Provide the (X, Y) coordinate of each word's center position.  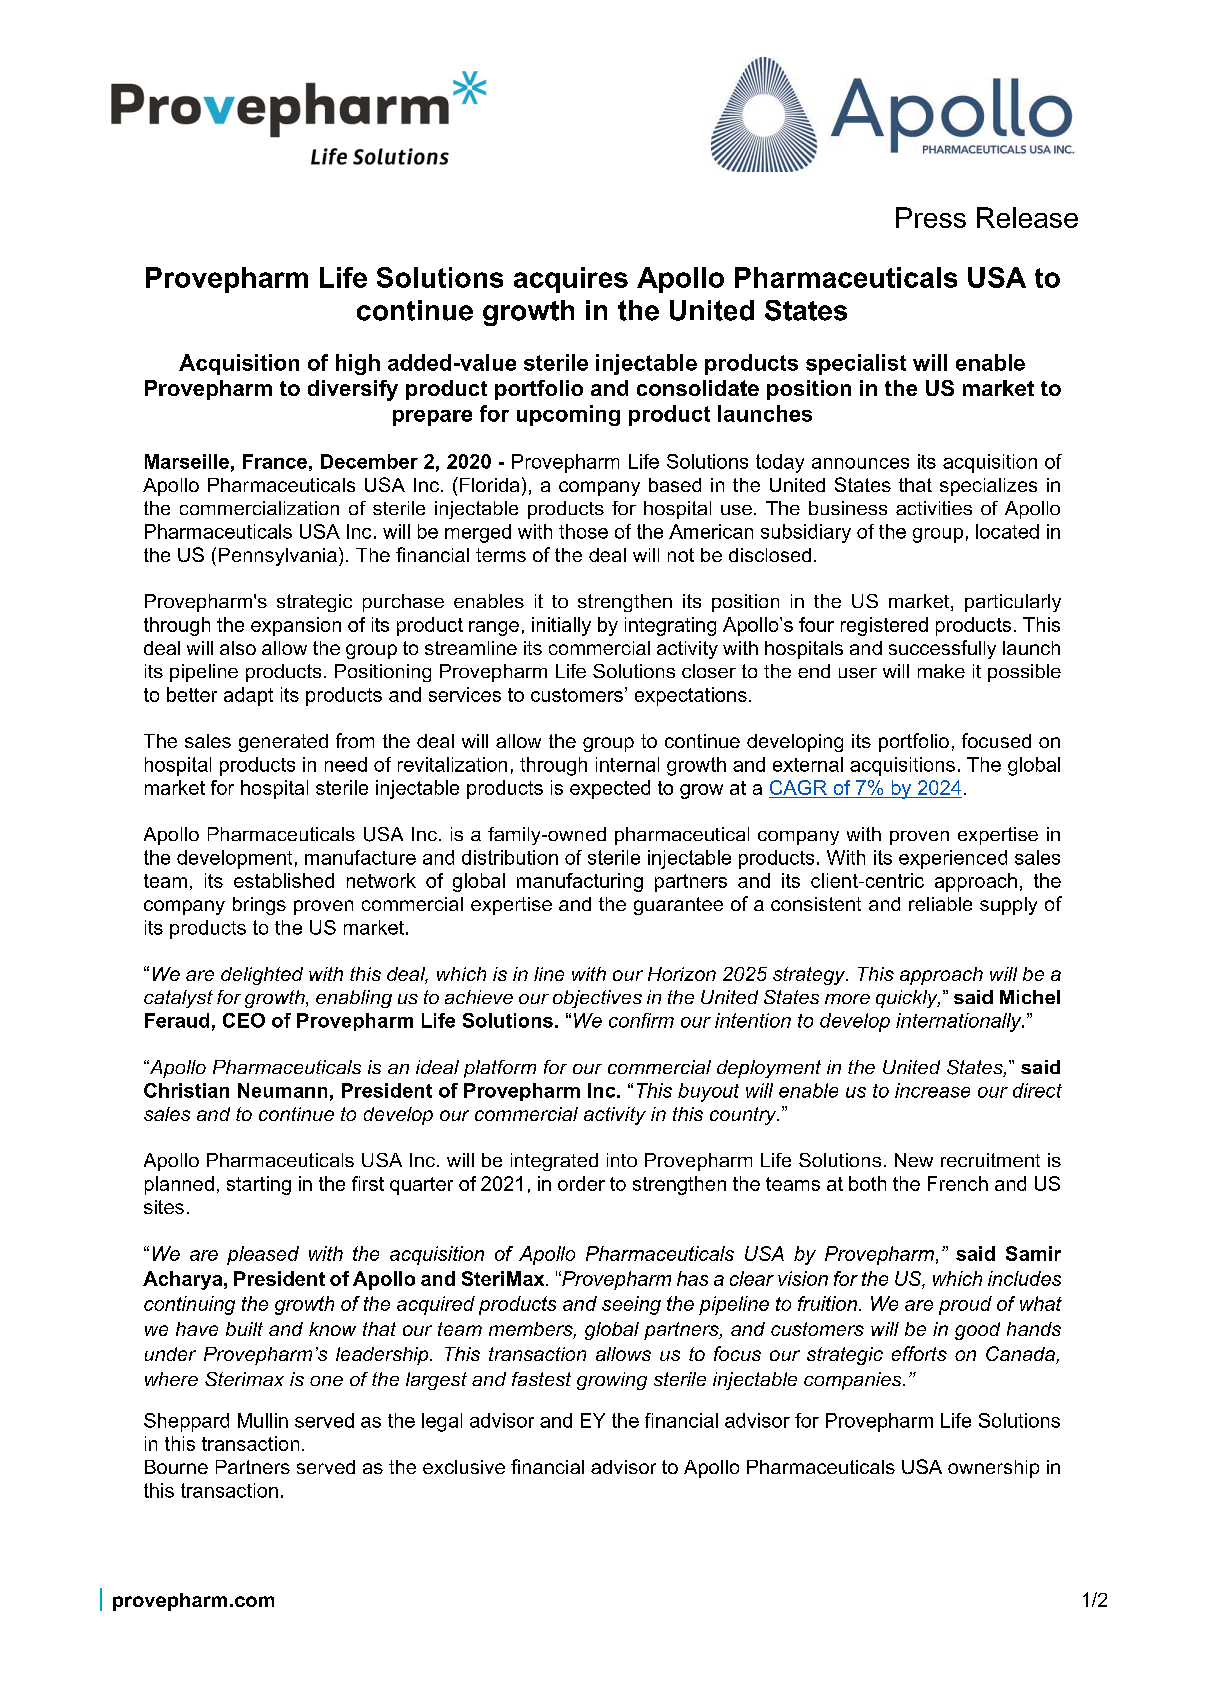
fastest (541, 1379)
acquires (571, 280)
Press (931, 217)
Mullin (263, 1420)
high (358, 364)
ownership (993, 1469)
